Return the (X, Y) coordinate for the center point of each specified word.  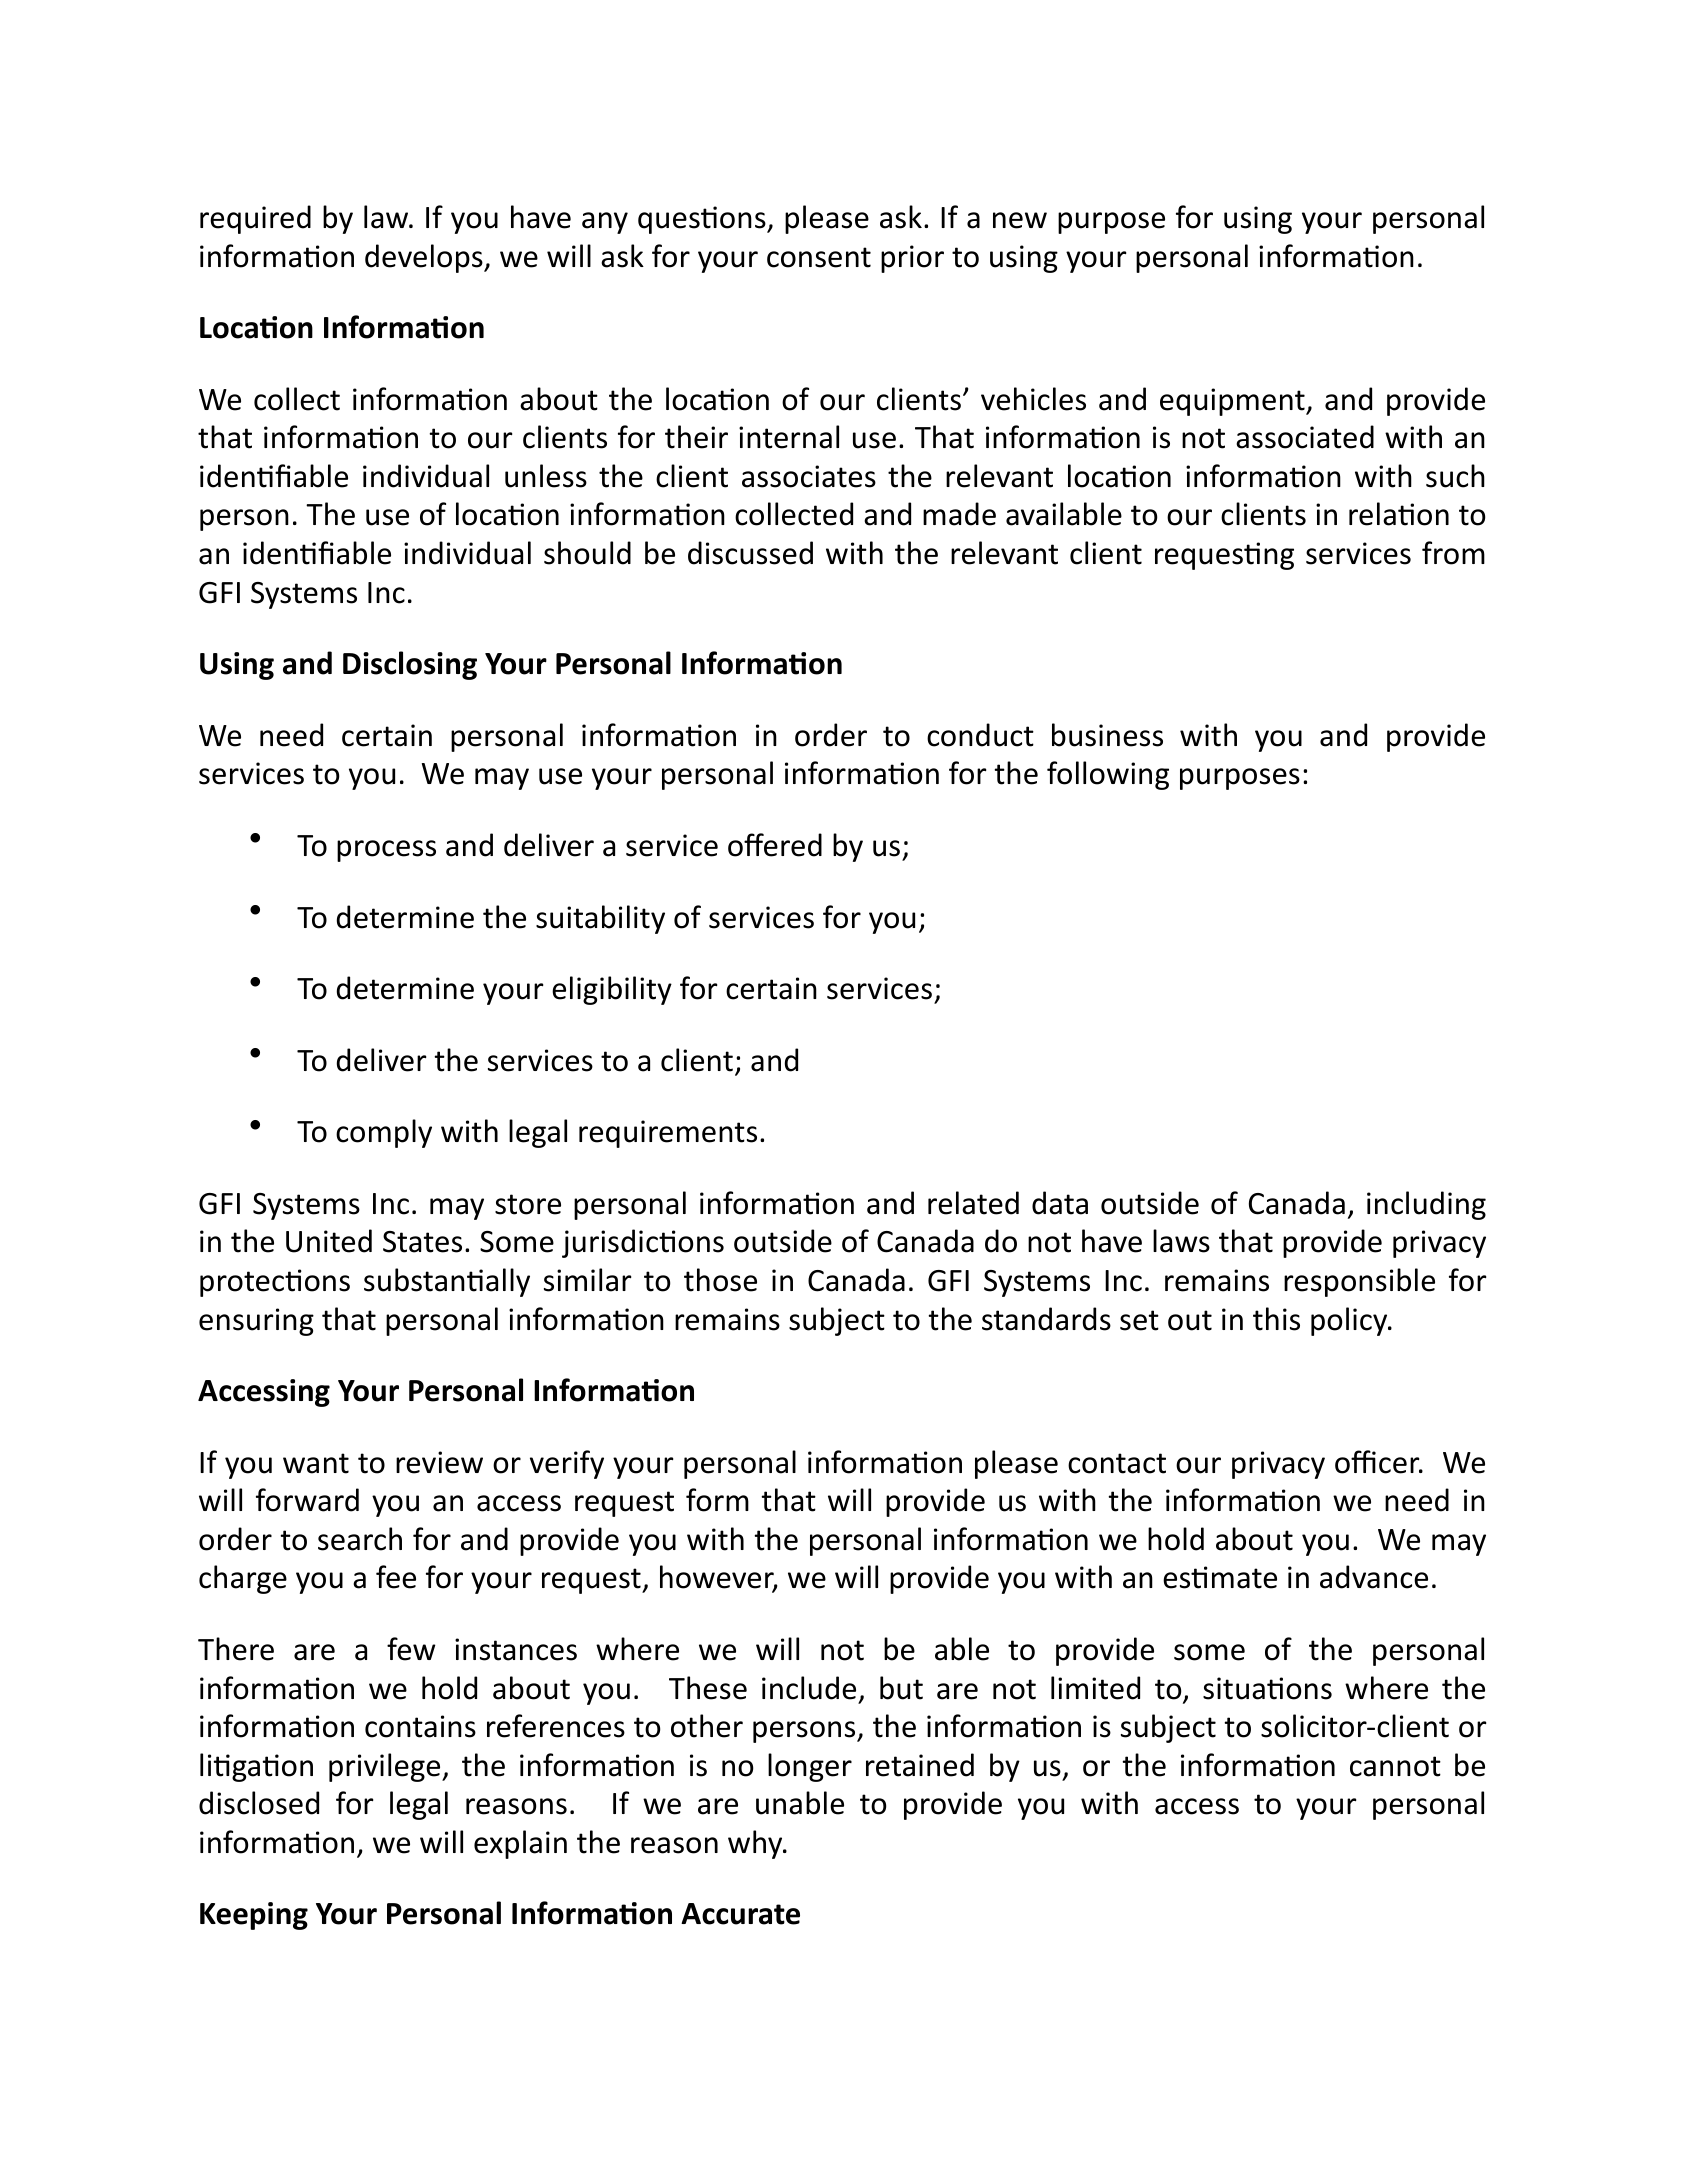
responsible (1359, 1282)
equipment (1233, 402)
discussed (750, 553)
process (386, 851)
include (809, 1688)
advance (1374, 1577)
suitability (600, 919)
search (360, 1539)
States (422, 1242)
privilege (386, 1767)
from (1453, 553)
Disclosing (410, 665)
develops (425, 258)
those (720, 1280)
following (1108, 775)
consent (819, 257)
